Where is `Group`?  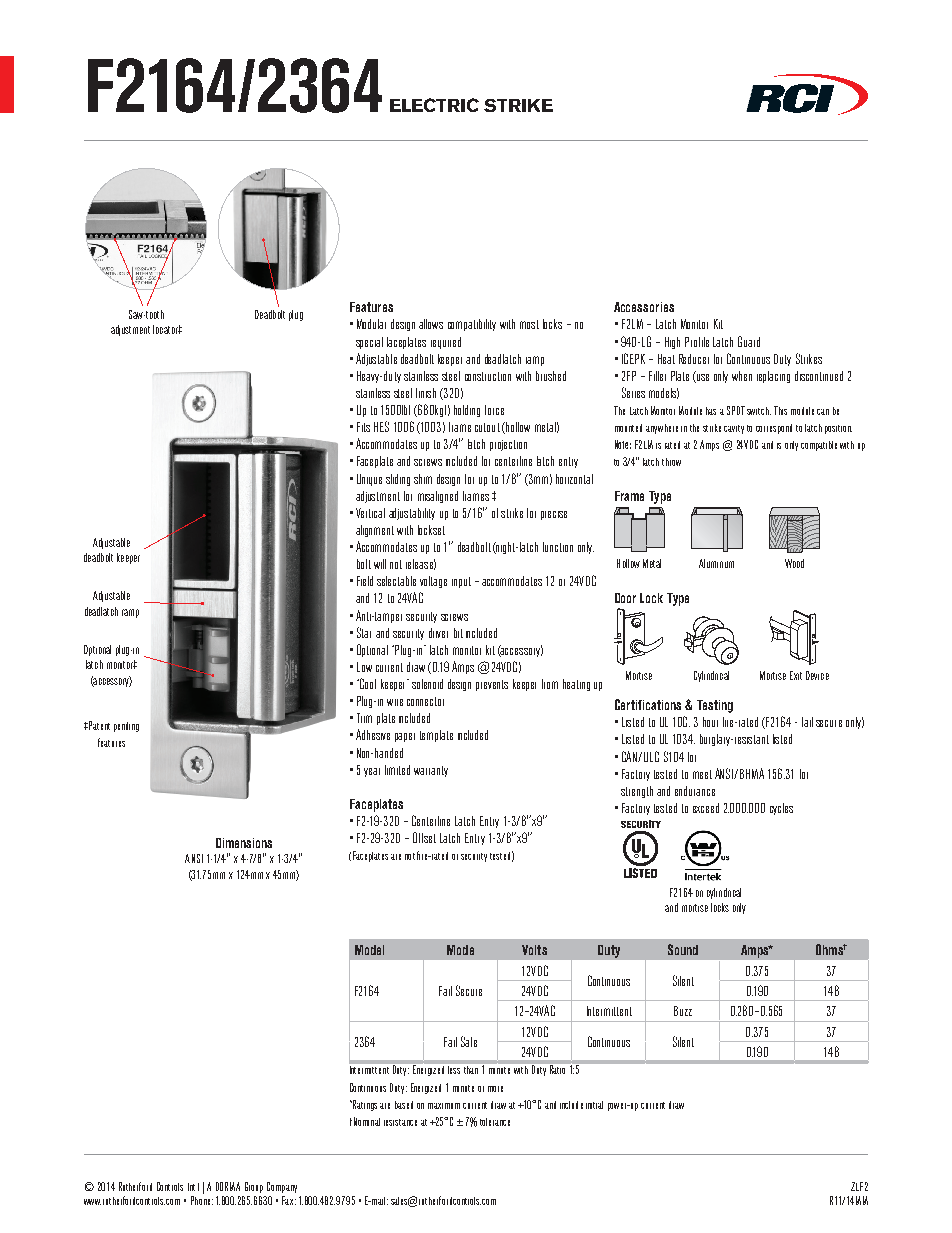
Group is located at coordinates (254, 1187).
